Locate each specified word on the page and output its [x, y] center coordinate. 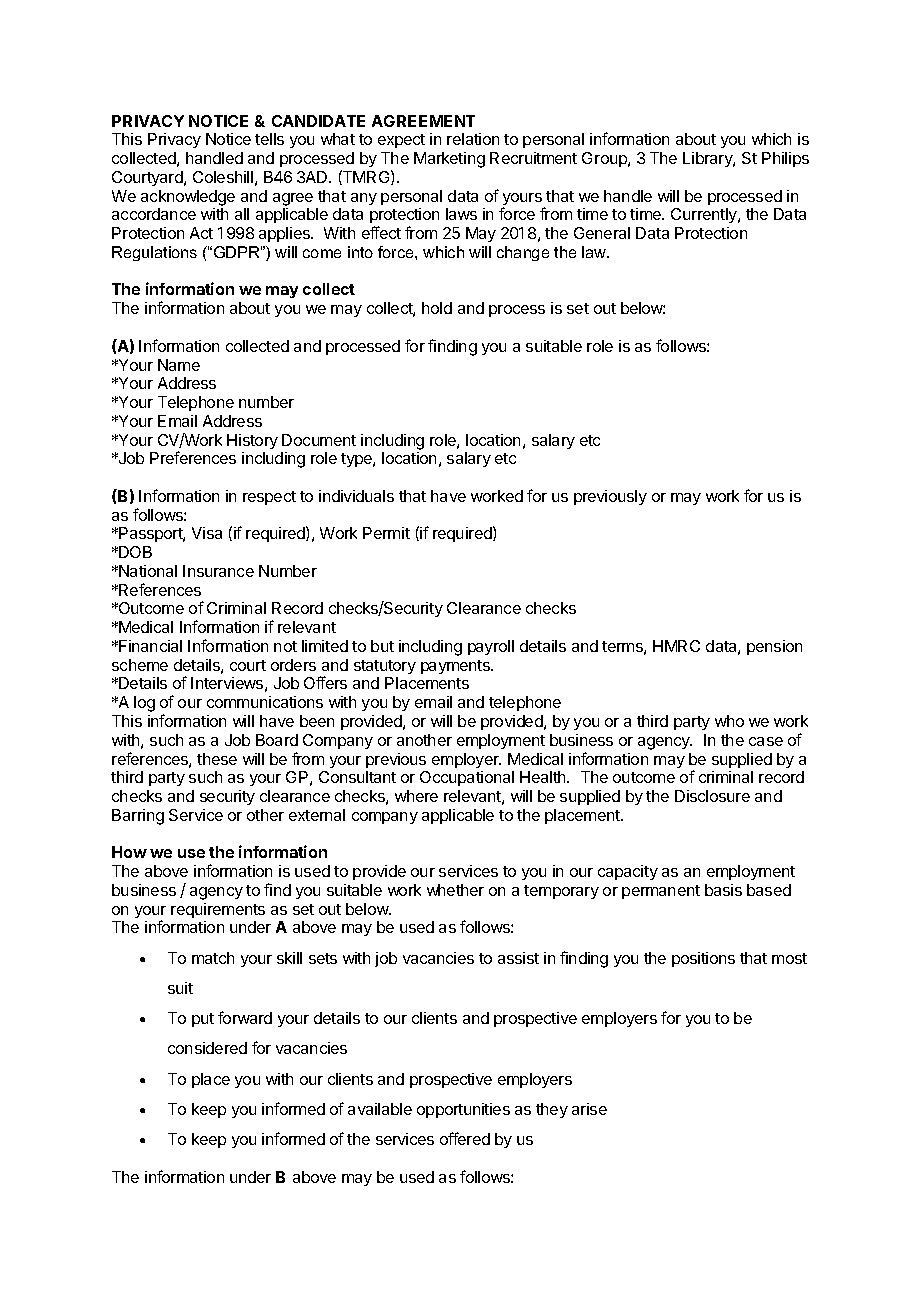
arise [589, 1109]
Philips [785, 159]
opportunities [463, 1110]
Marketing [449, 160]
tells [269, 139]
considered [207, 1048]
